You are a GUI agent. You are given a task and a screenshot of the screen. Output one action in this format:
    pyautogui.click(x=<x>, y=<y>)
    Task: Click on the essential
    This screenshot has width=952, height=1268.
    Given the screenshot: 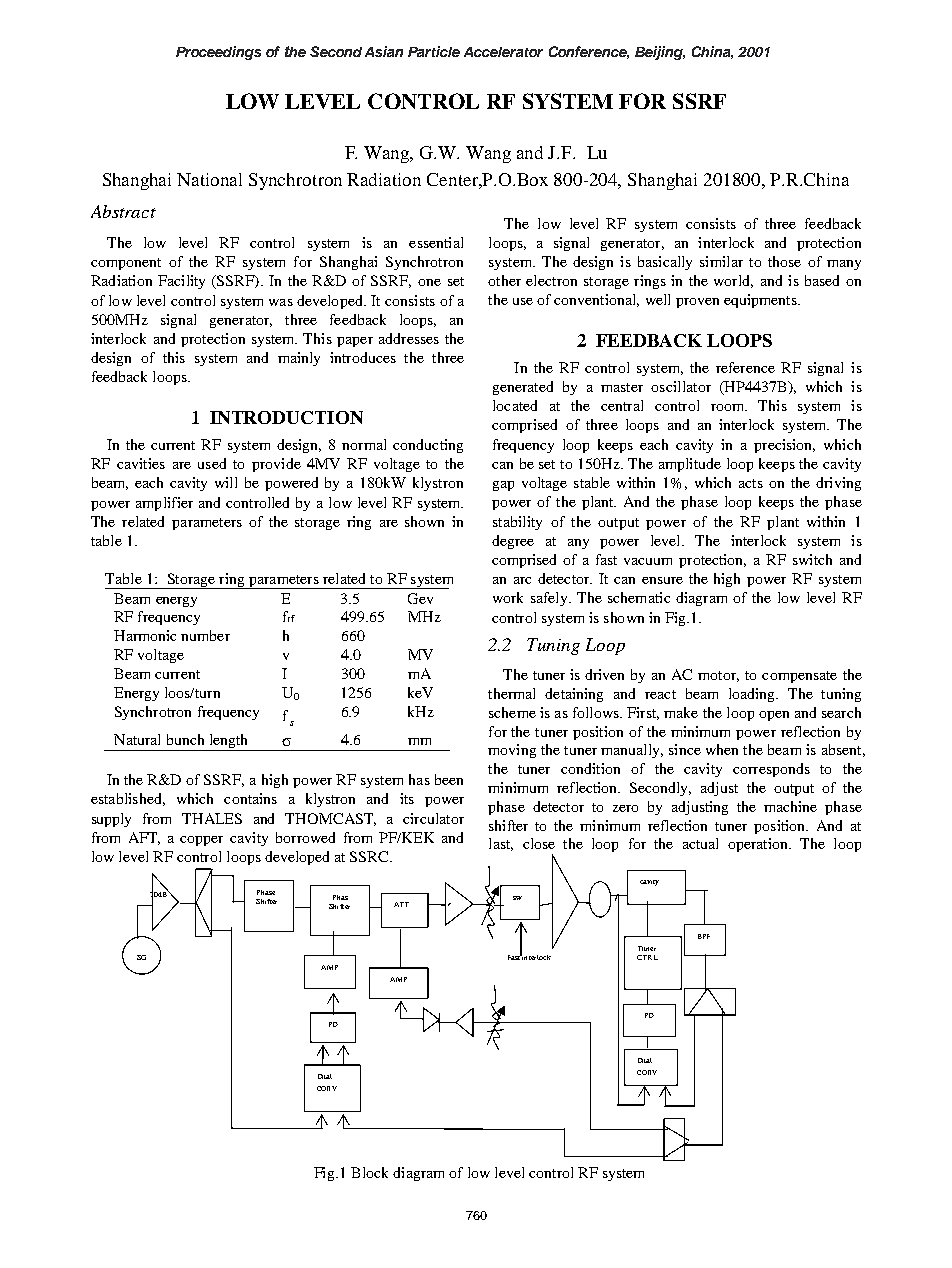 What is the action you would take?
    pyautogui.click(x=436, y=242)
